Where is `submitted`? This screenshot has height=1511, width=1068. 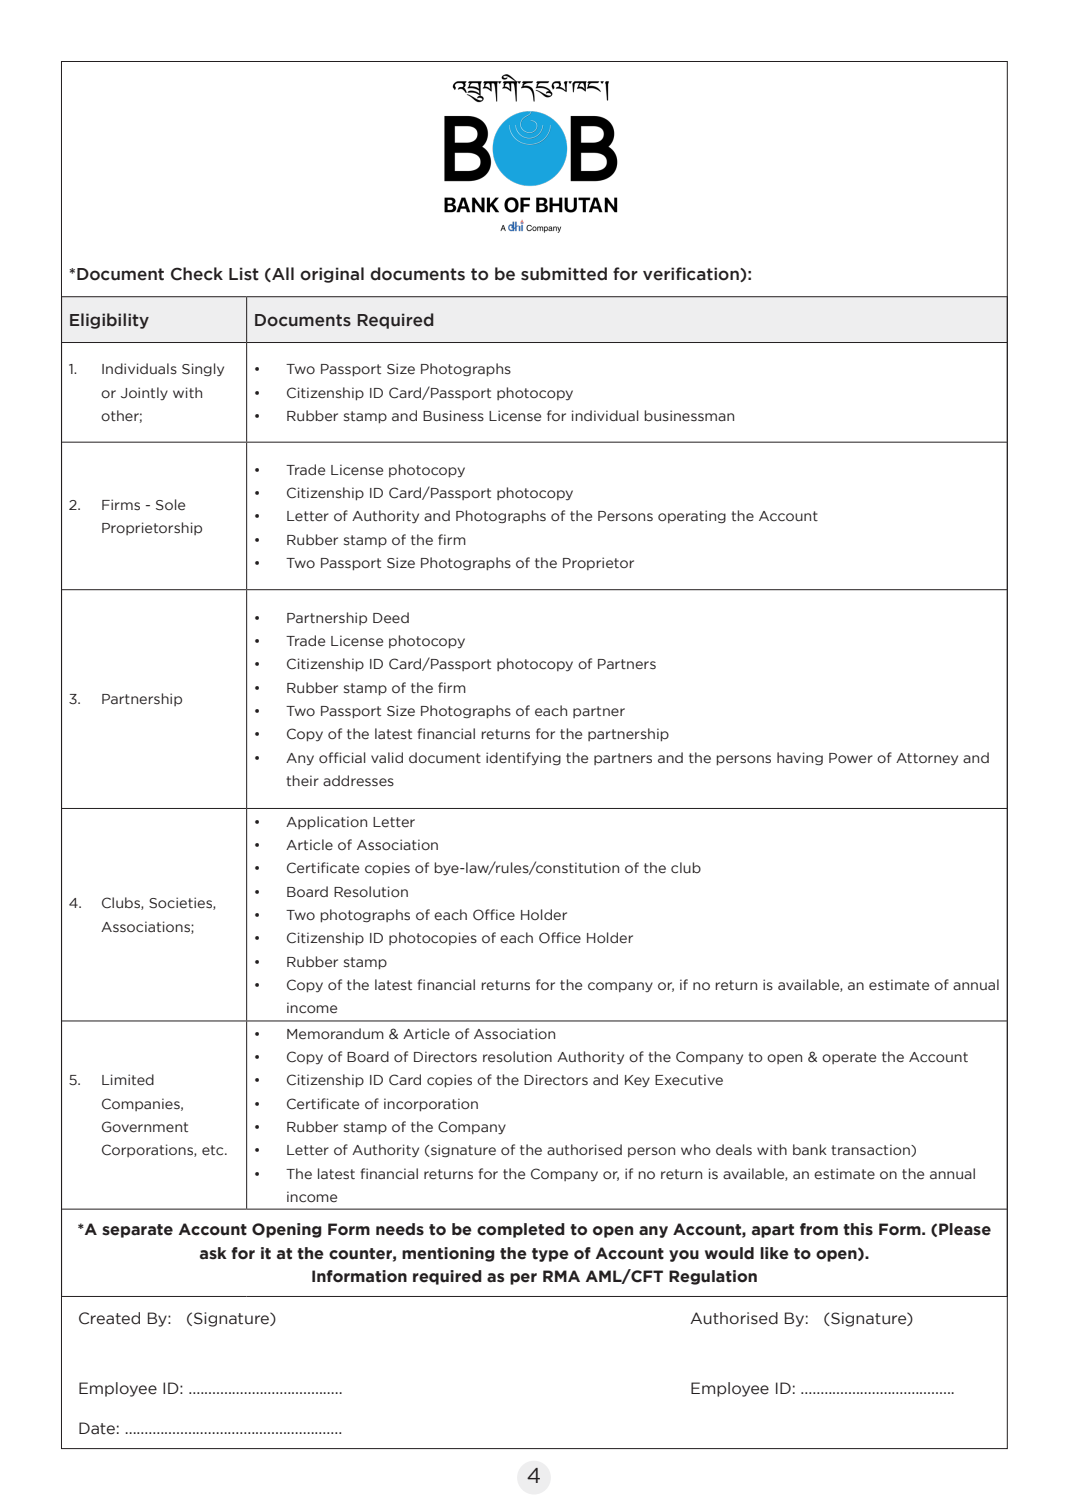
submitted is located at coordinates (564, 274).
